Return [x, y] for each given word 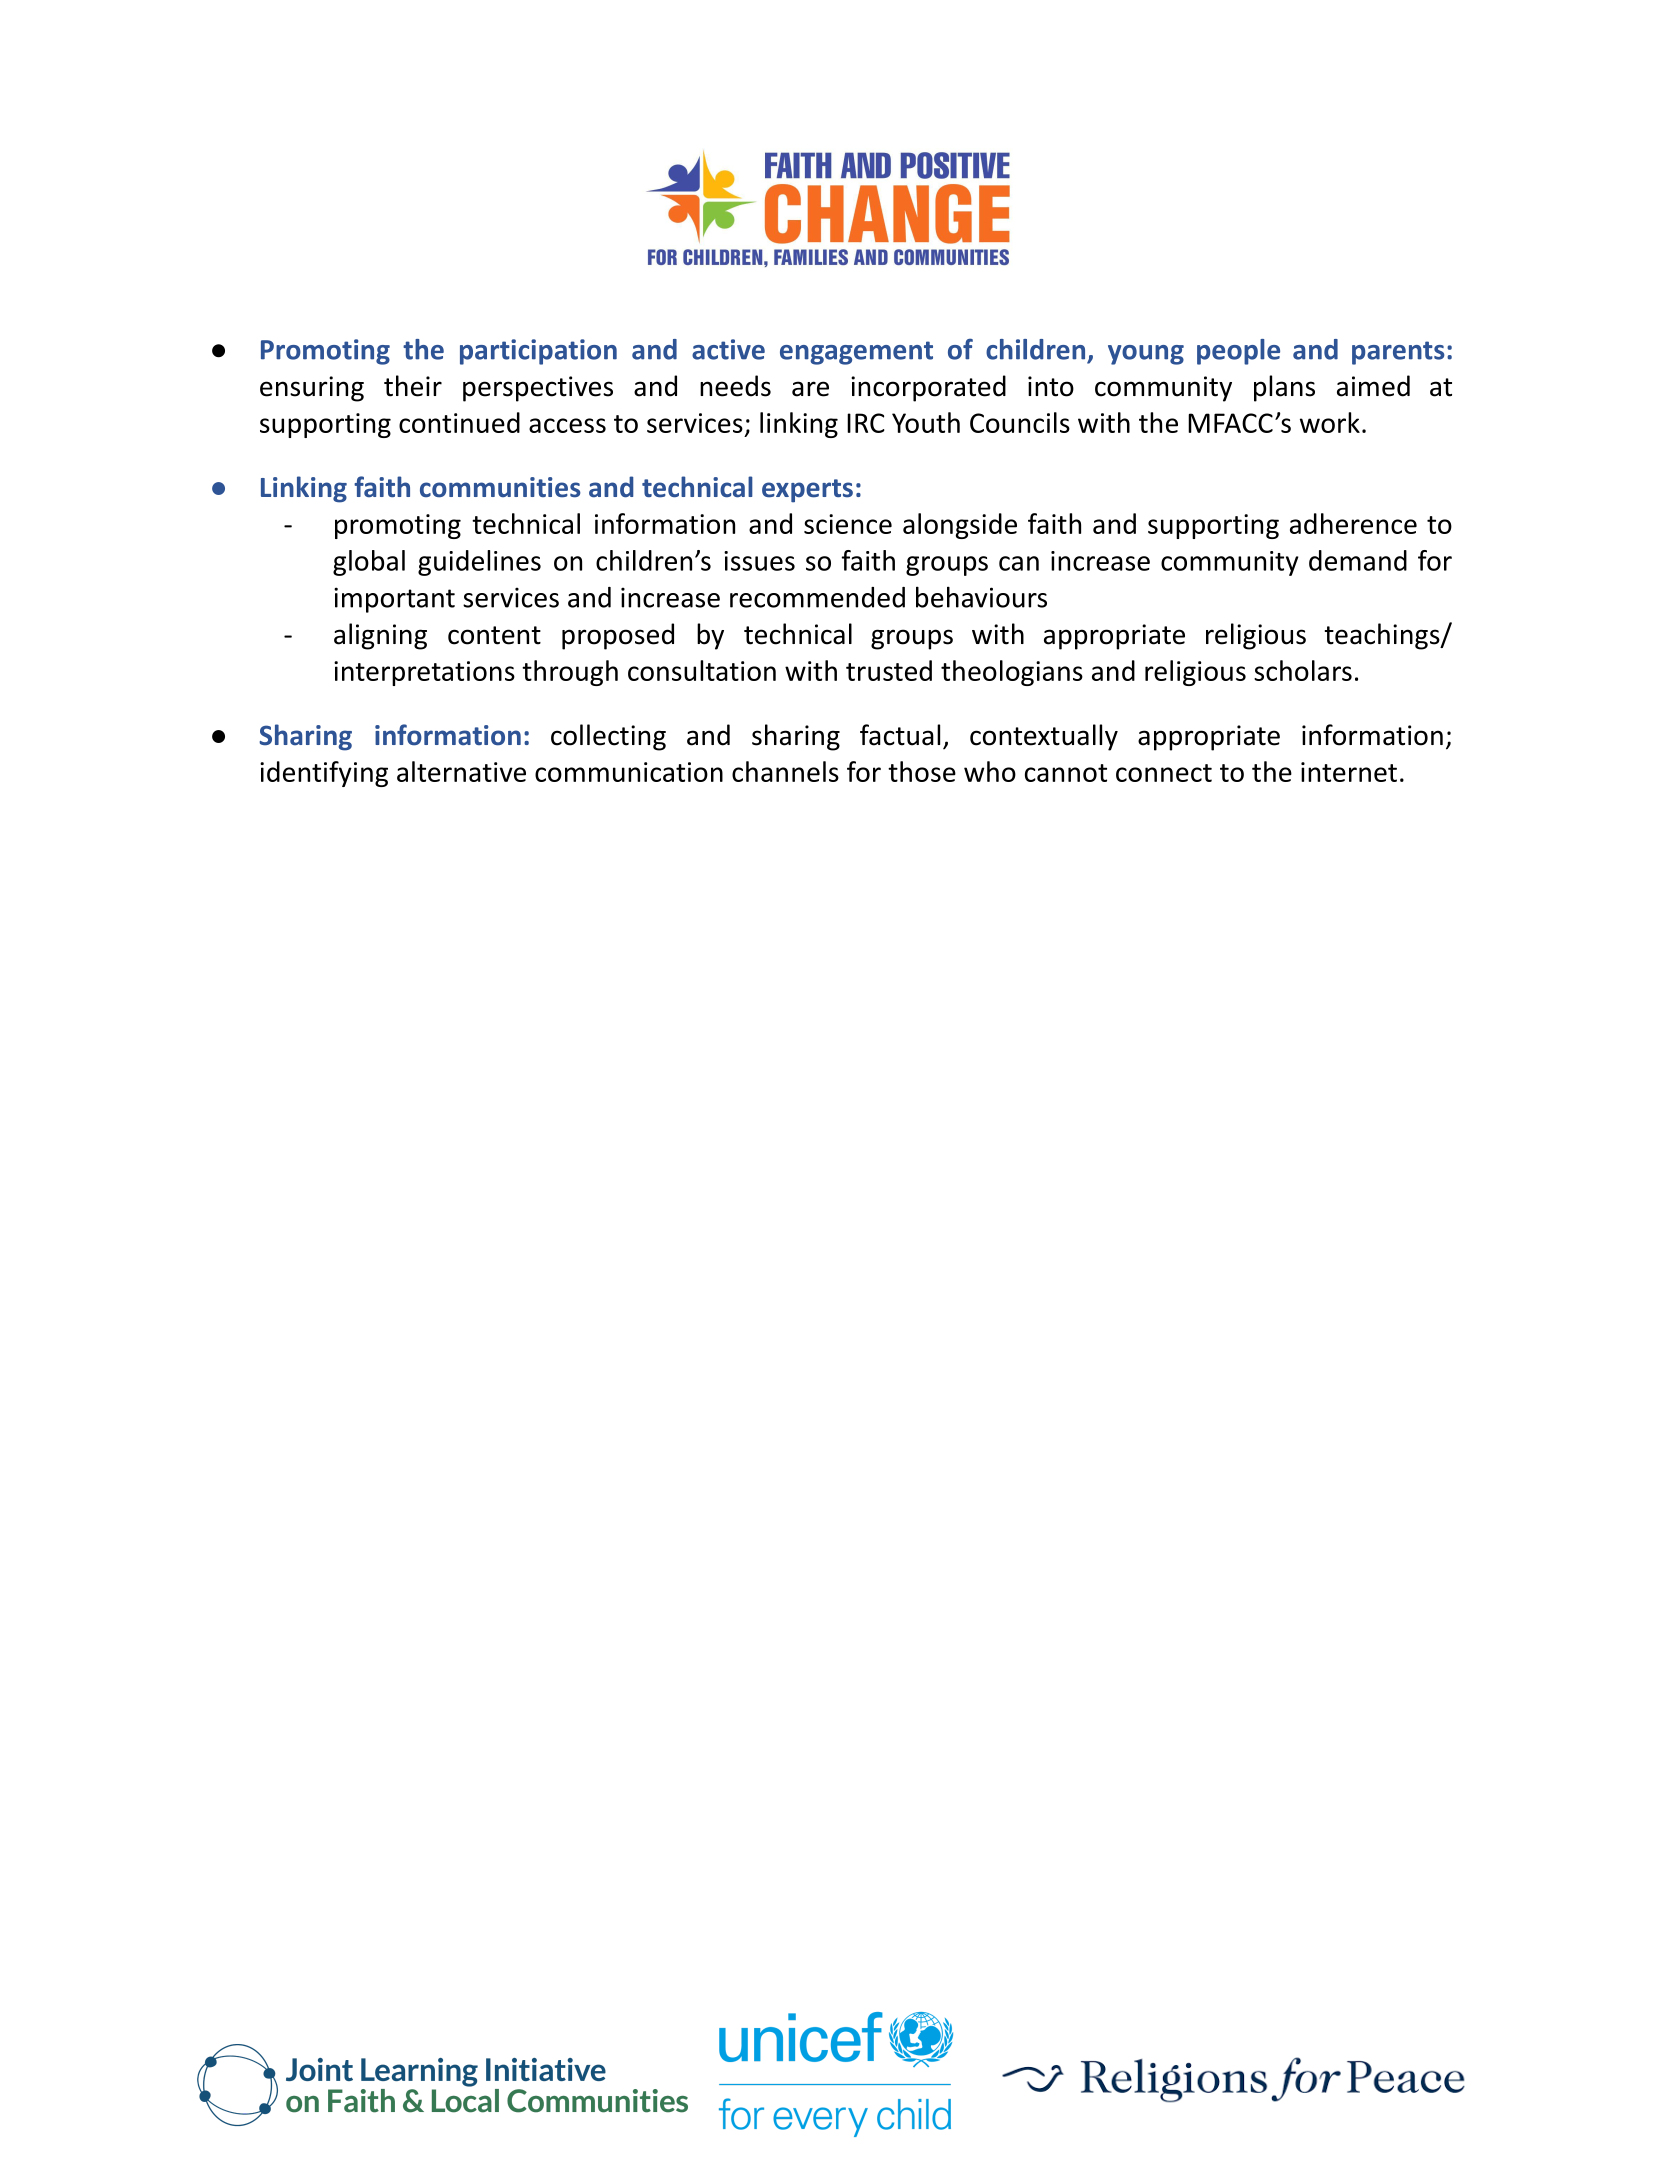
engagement [856, 353]
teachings [1383, 636]
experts [807, 491]
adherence [1353, 523]
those [922, 771]
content [494, 635]
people [1238, 352]
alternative [461, 771]
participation [538, 352]
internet [1349, 772]
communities [500, 487]
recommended [817, 597]
